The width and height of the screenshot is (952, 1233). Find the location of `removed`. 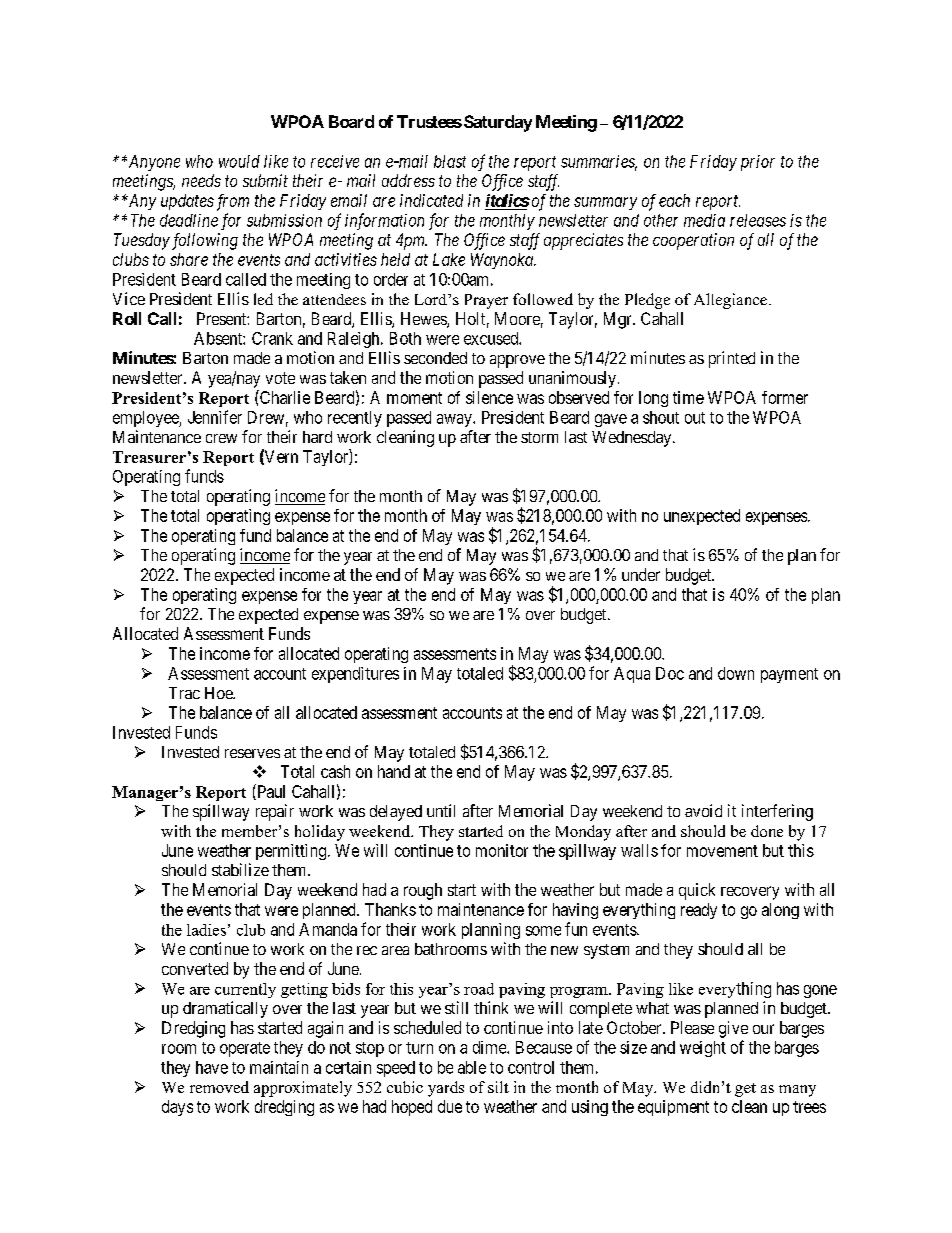

removed is located at coordinates (219, 1087).
